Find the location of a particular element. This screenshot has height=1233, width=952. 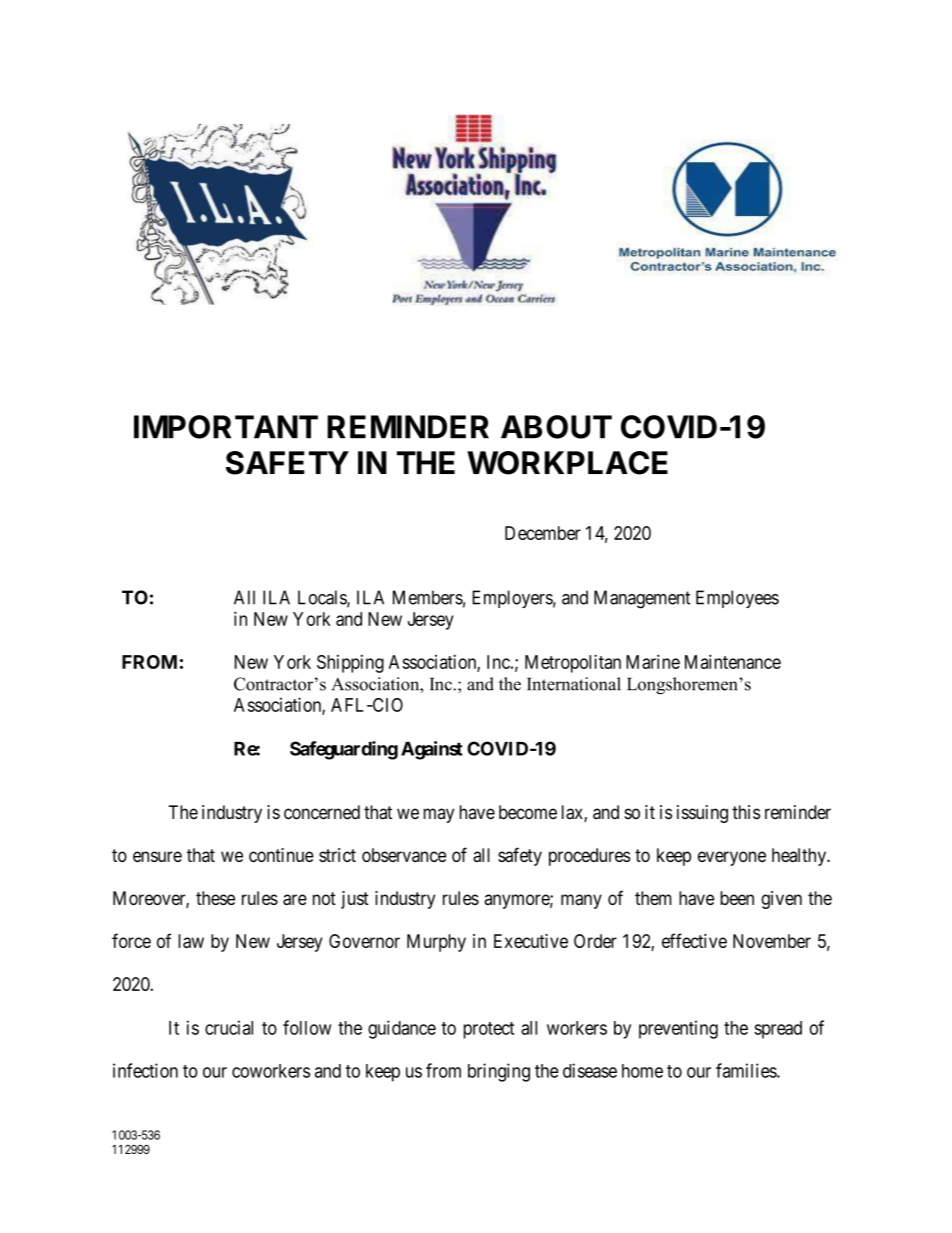

this is located at coordinates (746, 812).
